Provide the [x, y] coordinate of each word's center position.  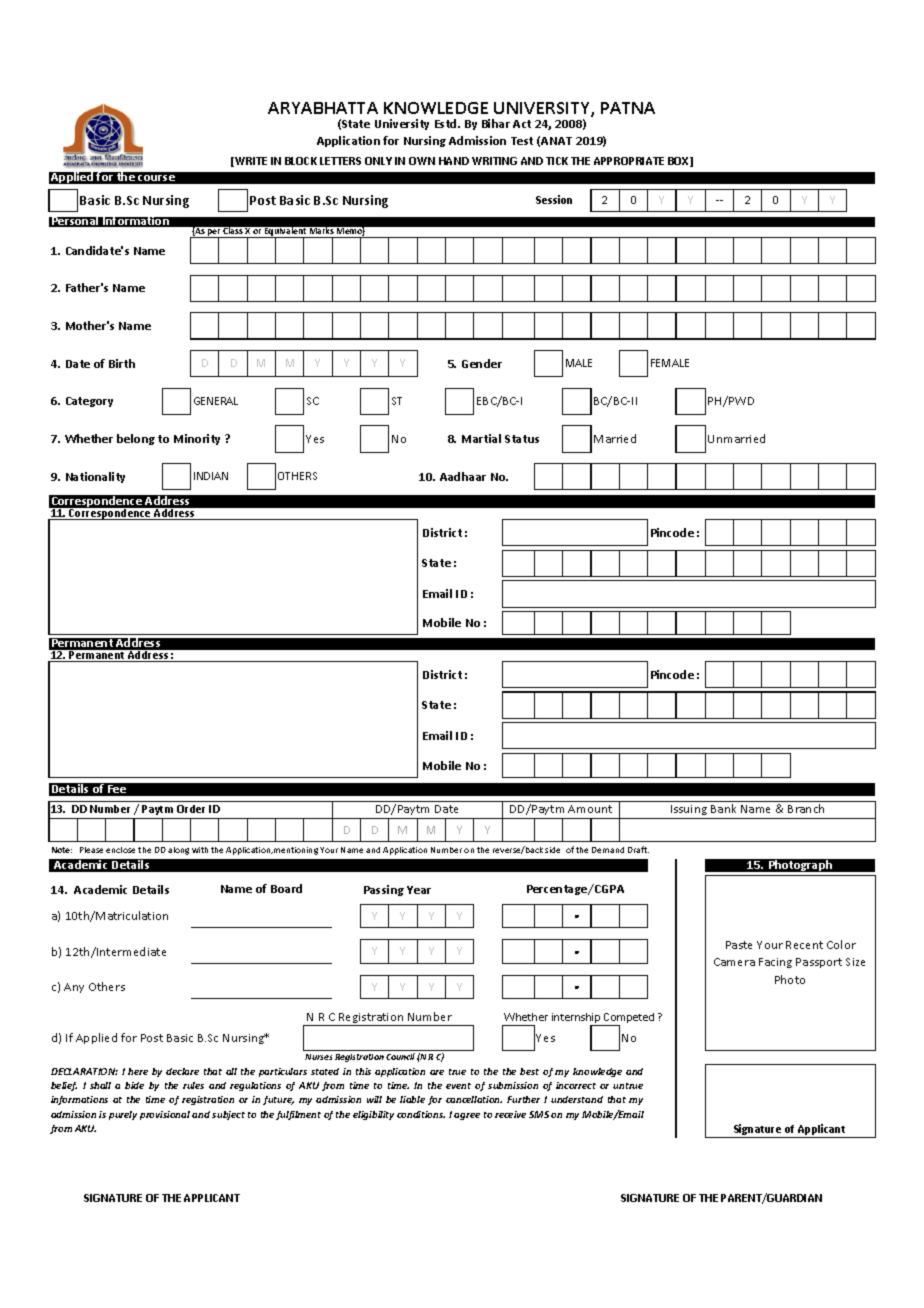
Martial [481, 438]
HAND [454, 161]
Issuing [689, 812]
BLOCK [301, 161]
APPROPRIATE [629, 161]
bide [134, 1085]
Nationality [95, 477]
